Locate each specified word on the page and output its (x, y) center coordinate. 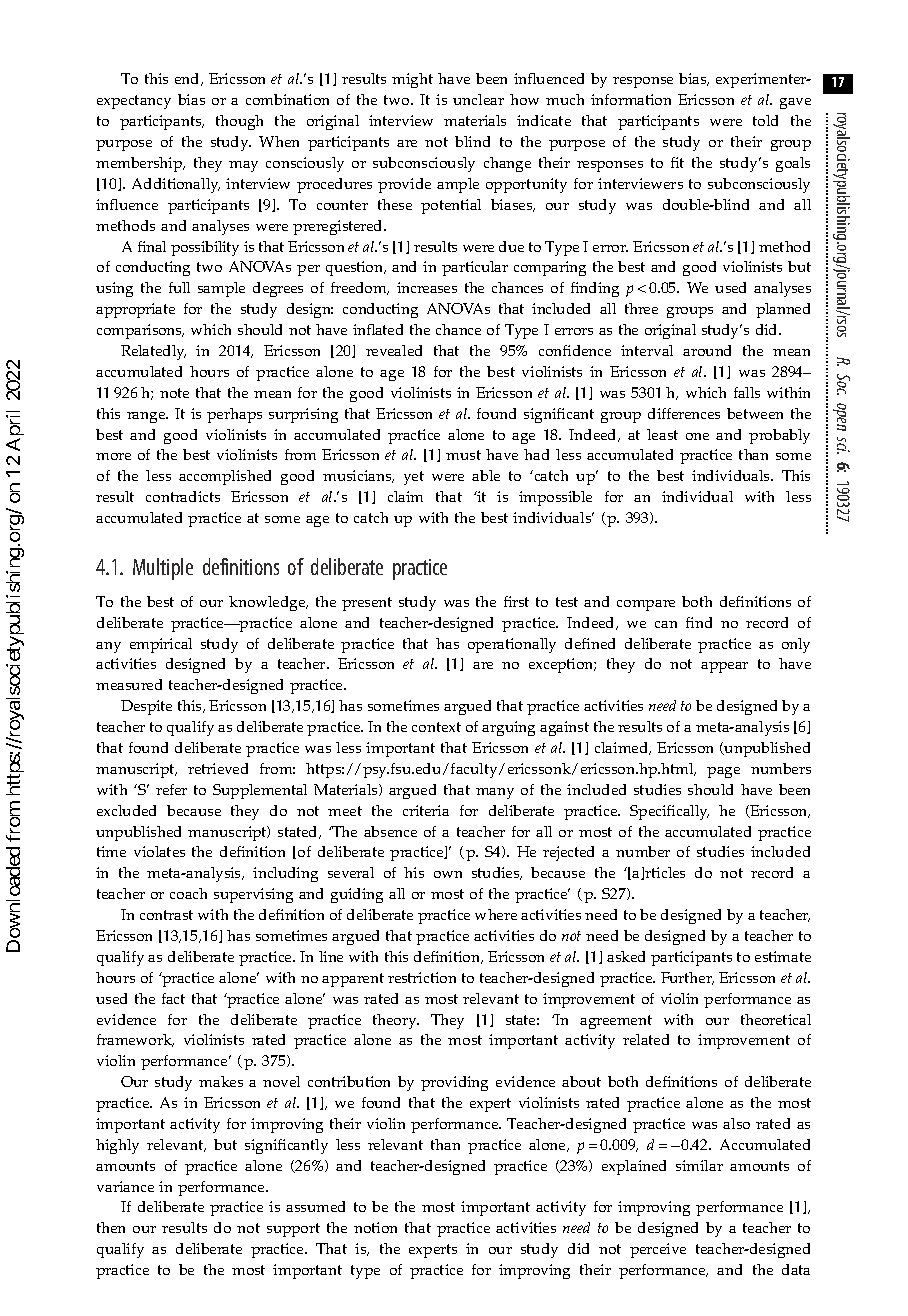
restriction (422, 977)
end (188, 79)
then (111, 1227)
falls (747, 392)
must (463, 455)
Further (687, 978)
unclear (478, 99)
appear (724, 667)
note (174, 393)
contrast (166, 915)
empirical (161, 645)
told (765, 120)
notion (375, 1227)
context (436, 727)
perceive (658, 1250)
